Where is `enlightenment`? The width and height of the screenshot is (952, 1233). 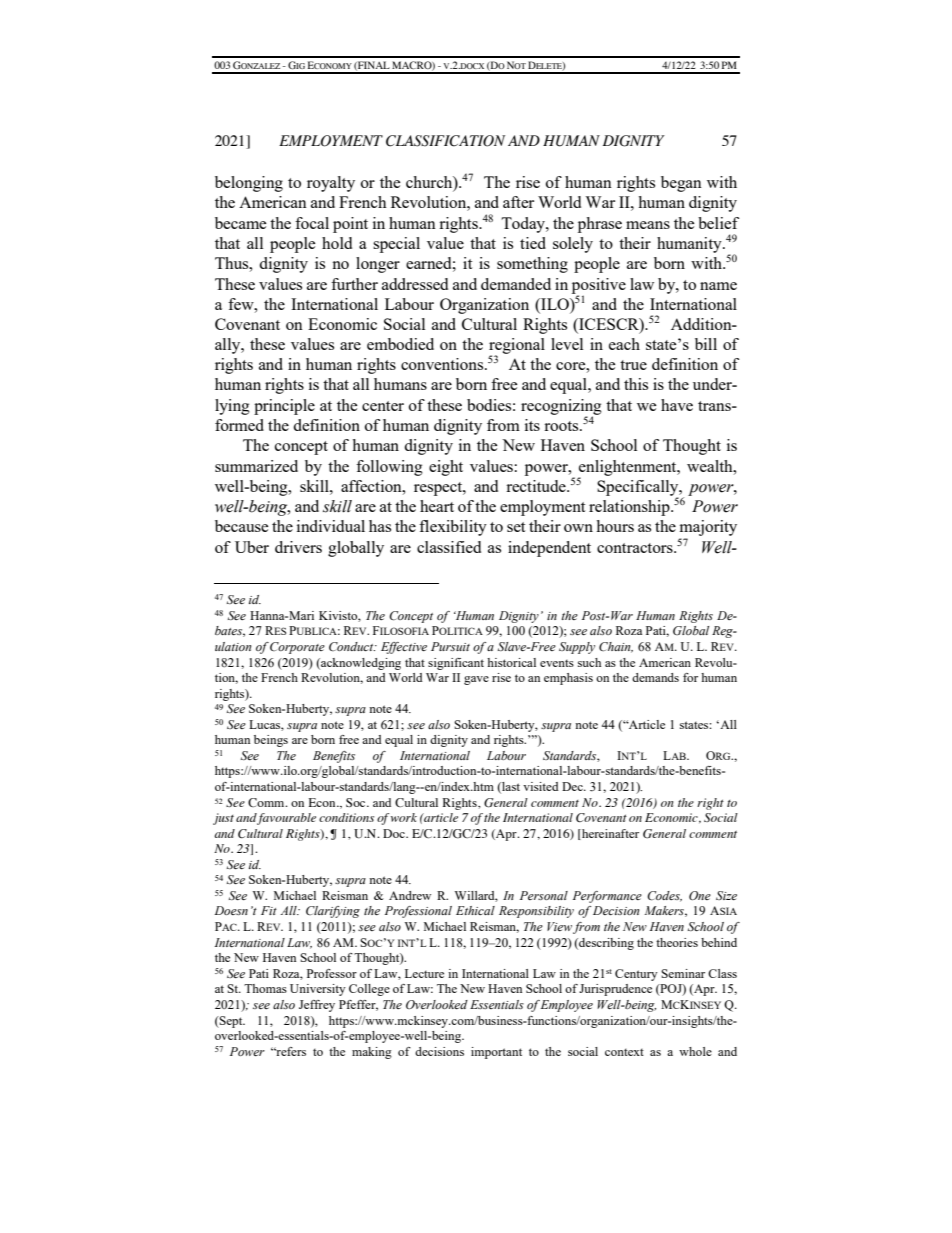
enlightenment is located at coordinates (628, 469).
